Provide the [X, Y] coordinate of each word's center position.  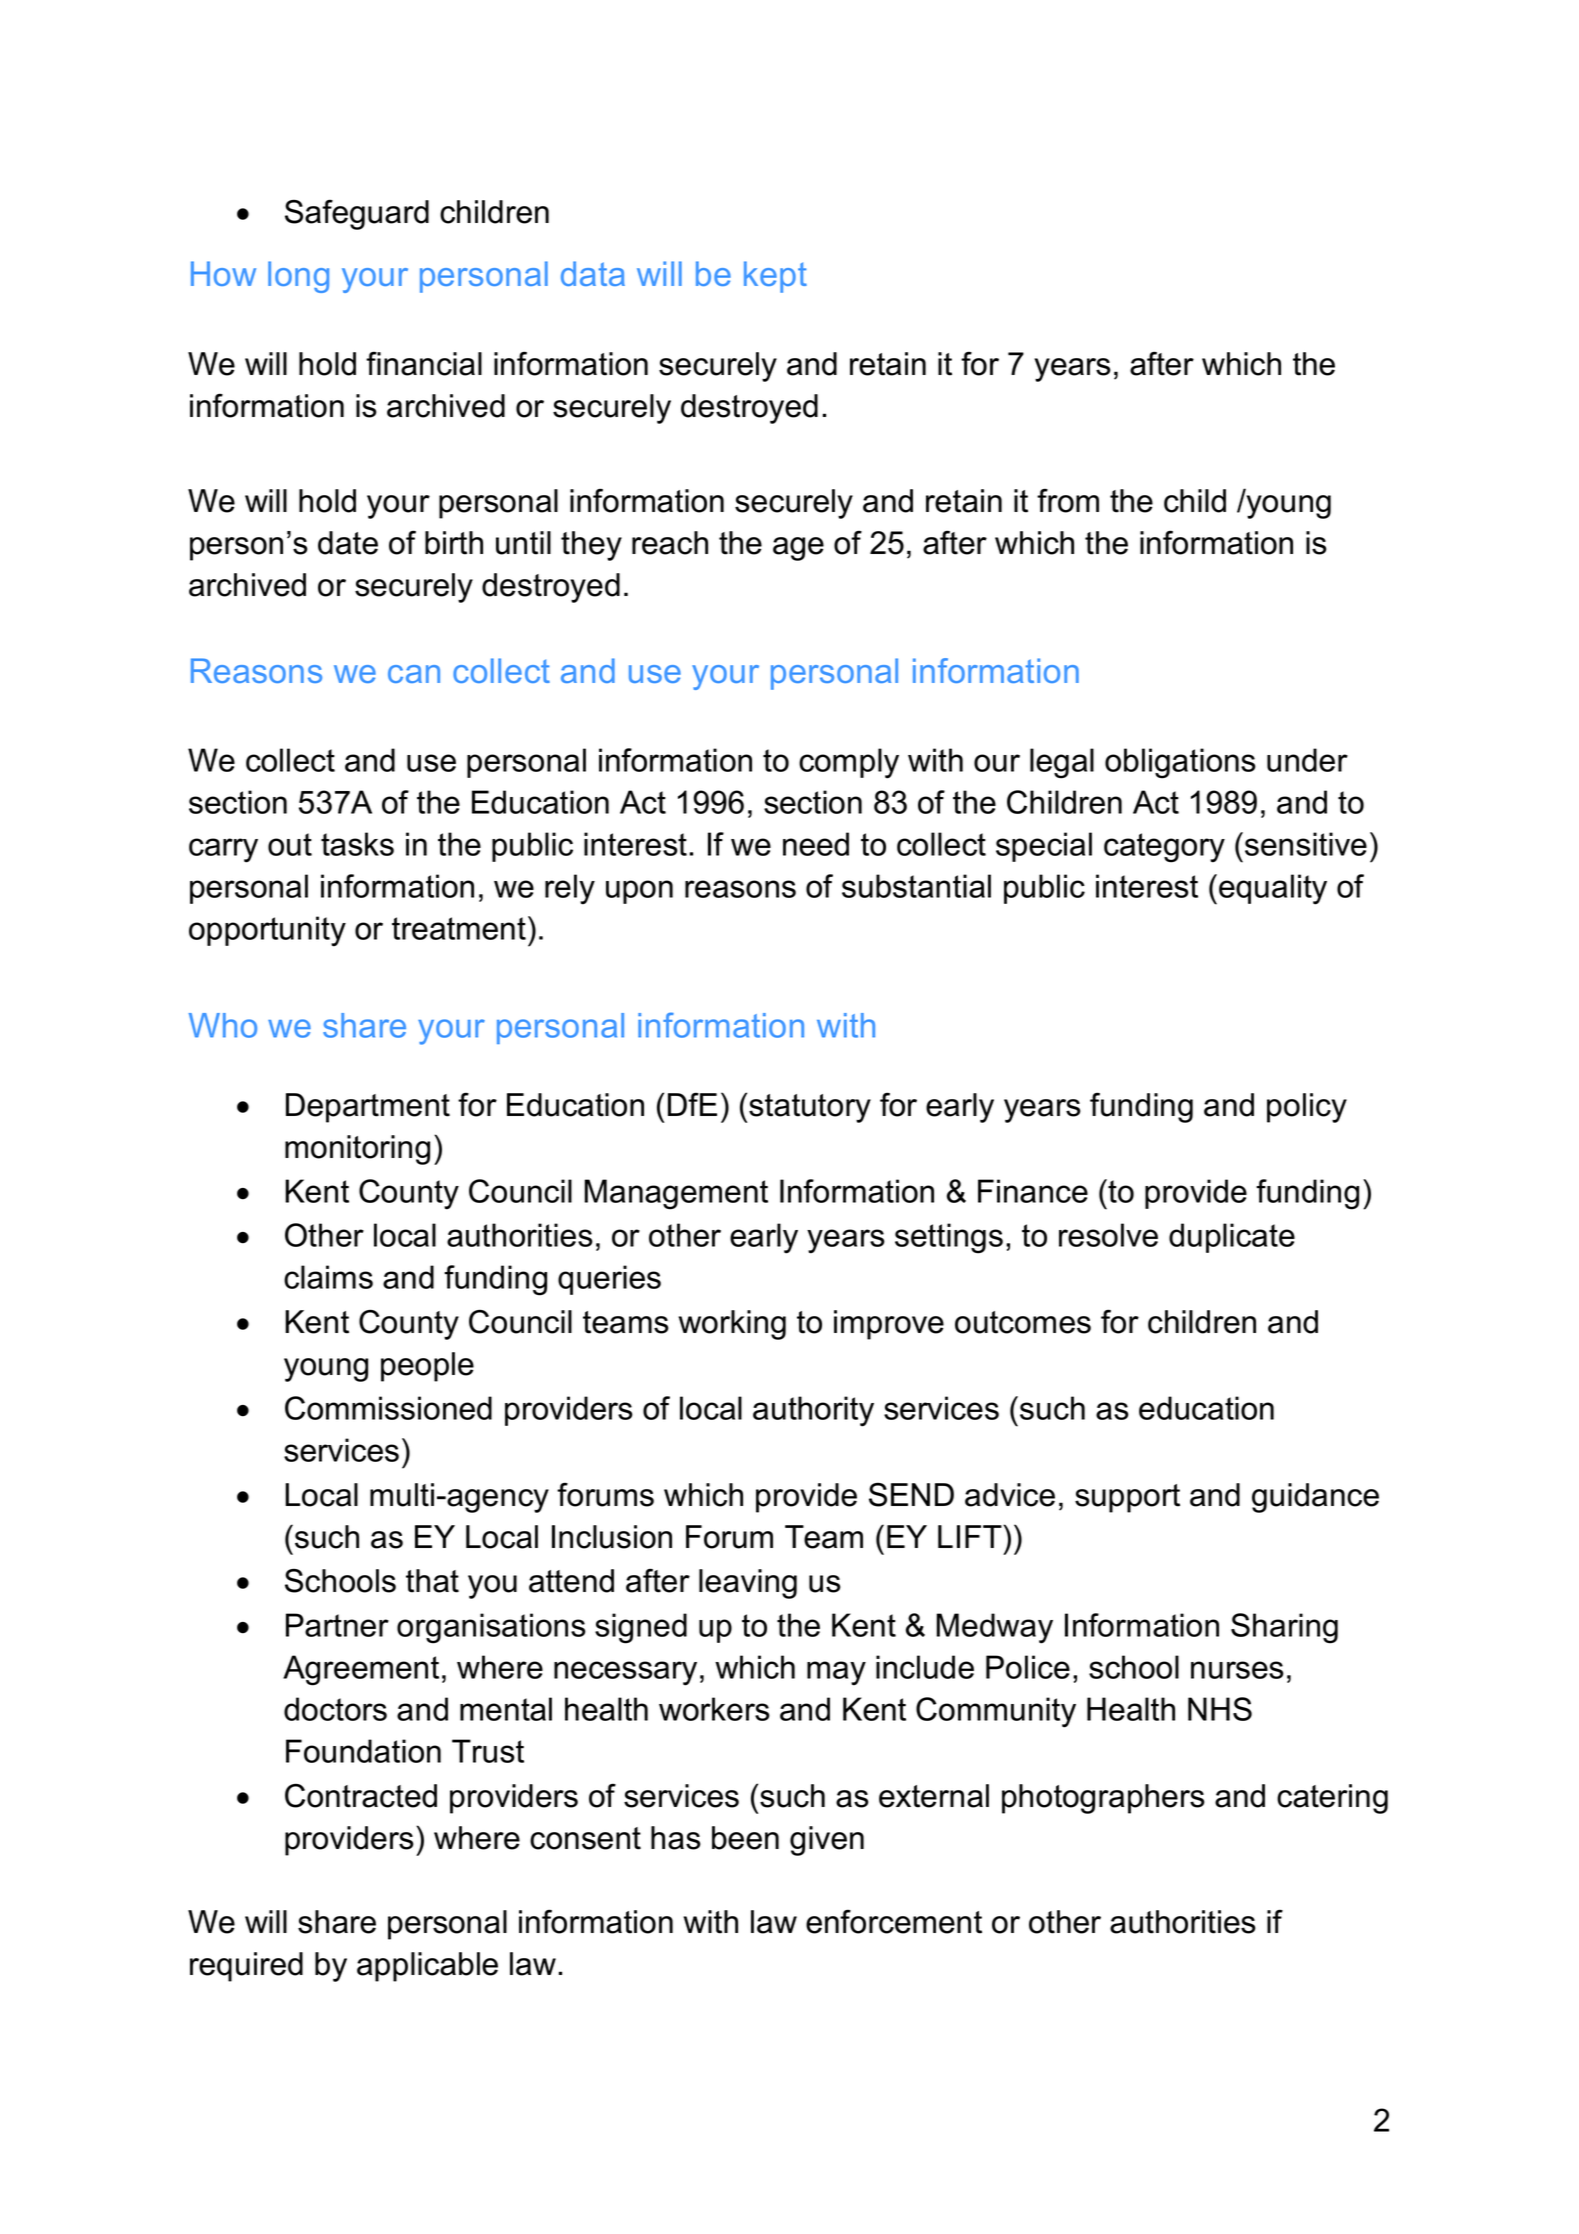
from [1068, 500]
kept [775, 277]
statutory [810, 1108]
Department [368, 1108]
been [745, 1838]
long [298, 277]
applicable [427, 1967]
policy [1307, 1108]
